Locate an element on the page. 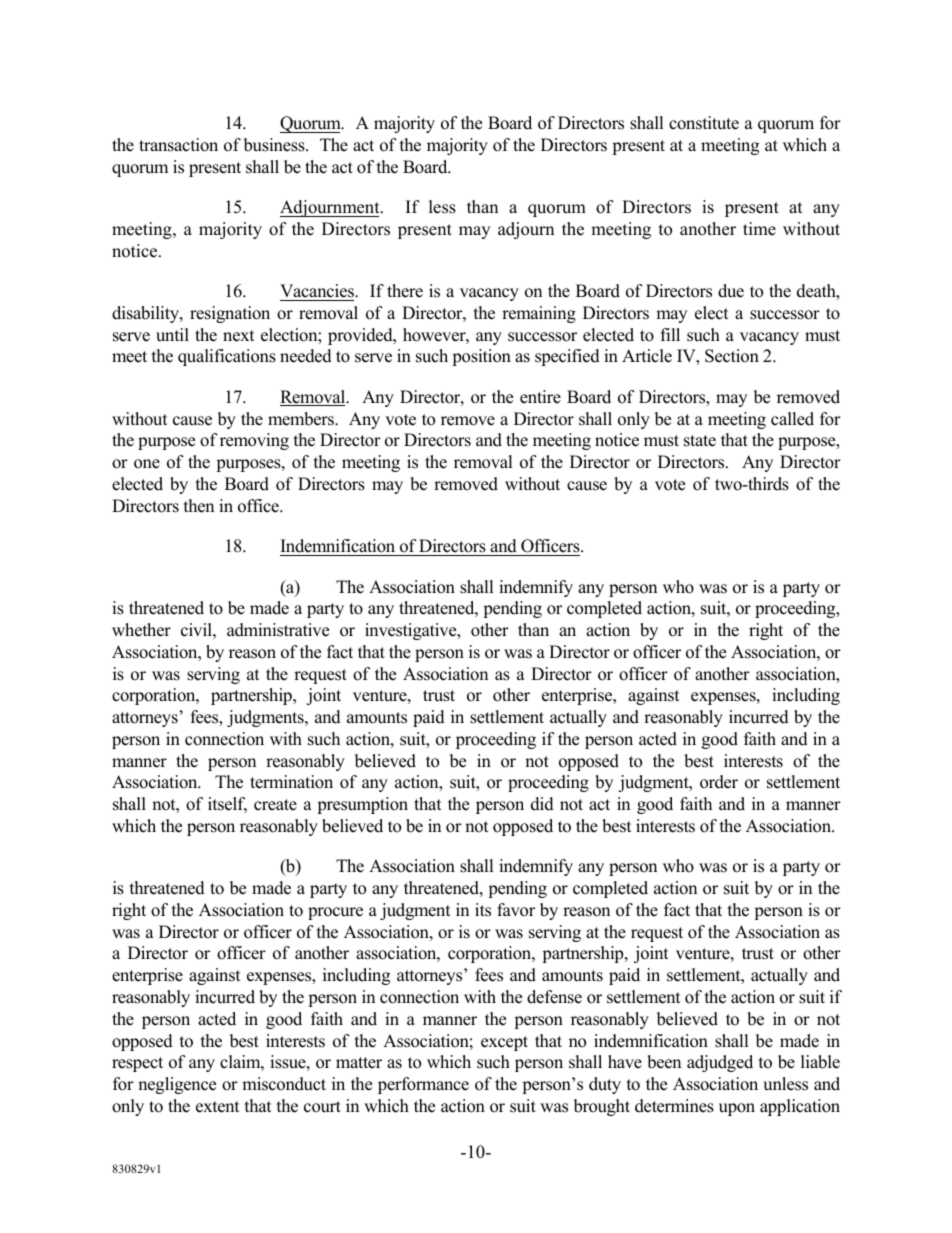 This image has width=952, height=1233. qualifications is located at coordinates (227, 357).
